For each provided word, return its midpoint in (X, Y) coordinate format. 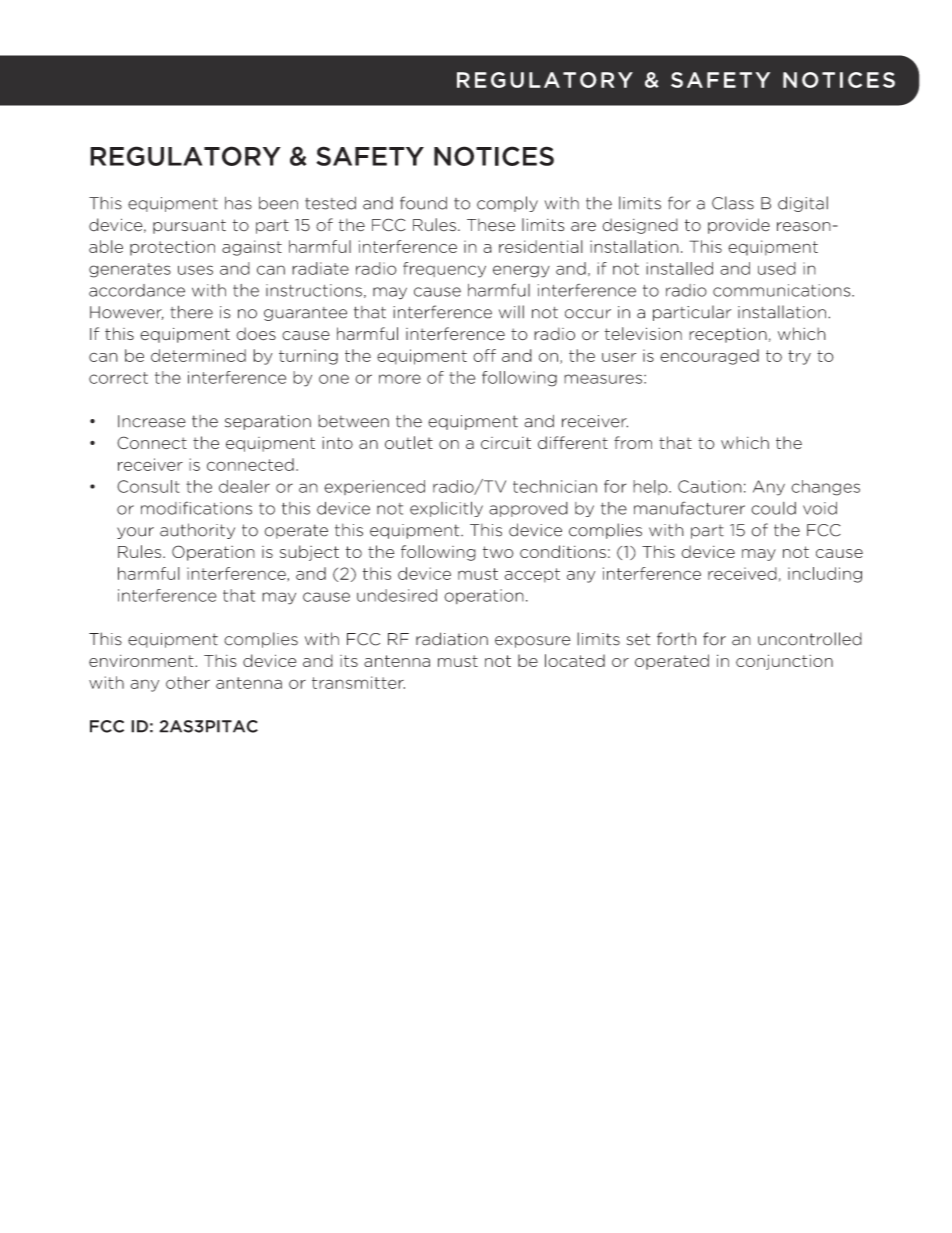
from (633, 442)
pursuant (189, 226)
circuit (506, 443)
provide (739, 226)
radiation (452, 639)
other (188, 682)
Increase (152, 421)
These (491, 225)
